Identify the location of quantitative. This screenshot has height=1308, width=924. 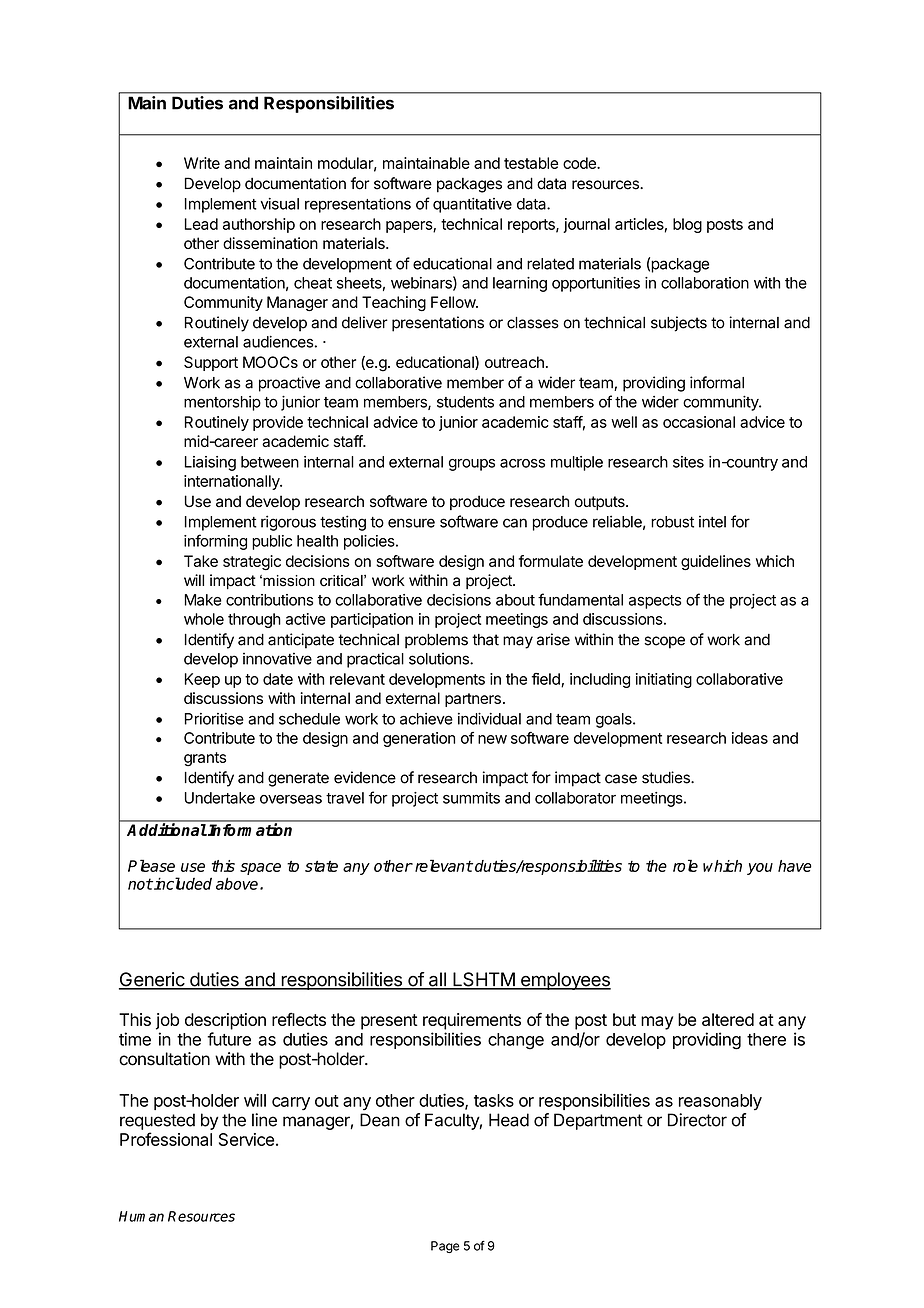
(472, 205).
